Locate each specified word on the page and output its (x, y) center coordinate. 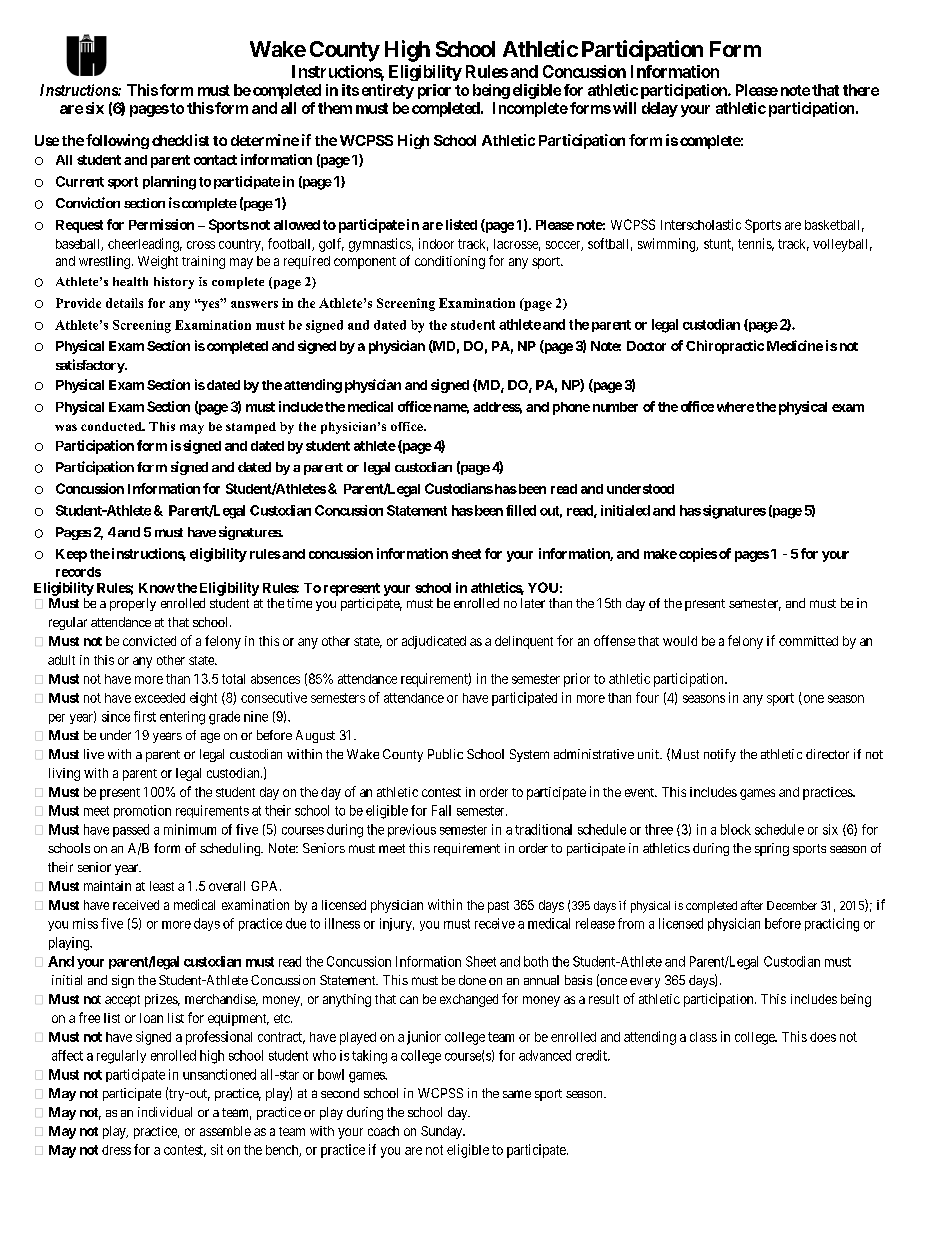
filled (521, 510)
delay (660, 109)
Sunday (443, 1132)
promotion (142, 811)
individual (165, 1112)
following (117, 141)
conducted (112, 426)
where (735, 407)
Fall (441, 810)
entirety (388, 91)
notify (720, 755)
